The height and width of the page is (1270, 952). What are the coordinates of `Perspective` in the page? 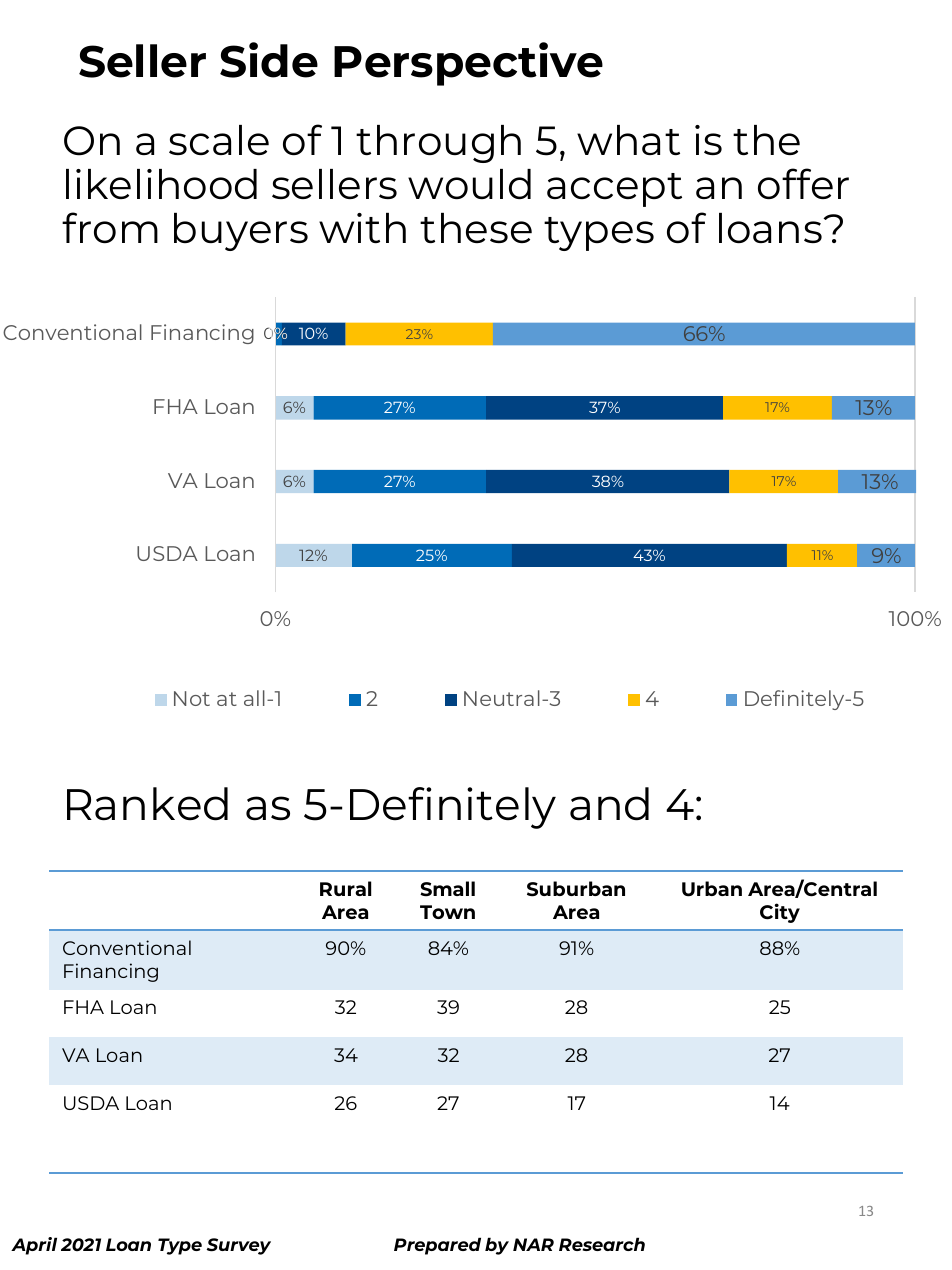 It's located at (468, 64).
